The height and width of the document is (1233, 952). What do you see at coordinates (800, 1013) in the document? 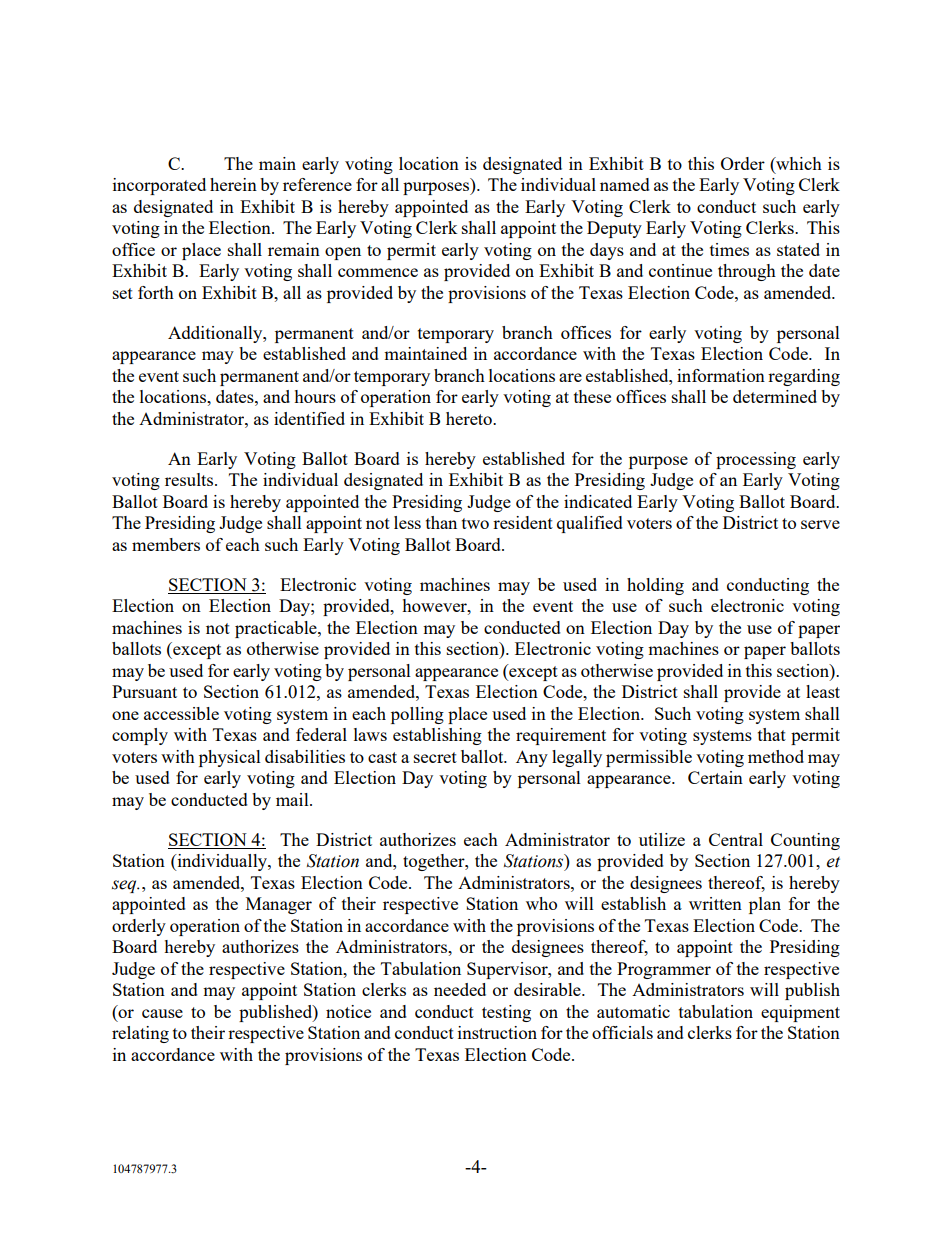
I see `equipment` at bounding box center [800, 1013].
